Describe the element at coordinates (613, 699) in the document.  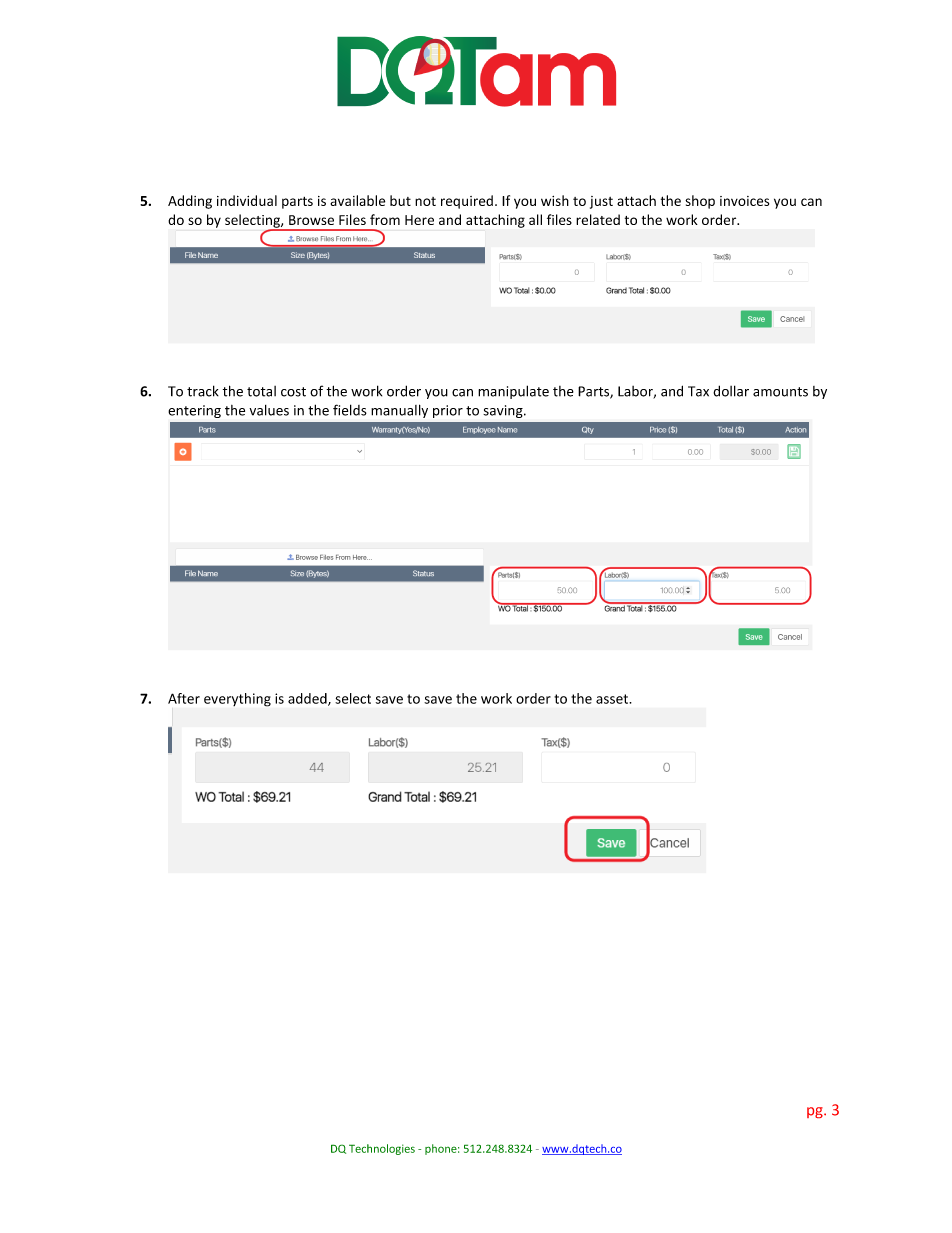
I see `asset` at that location.
